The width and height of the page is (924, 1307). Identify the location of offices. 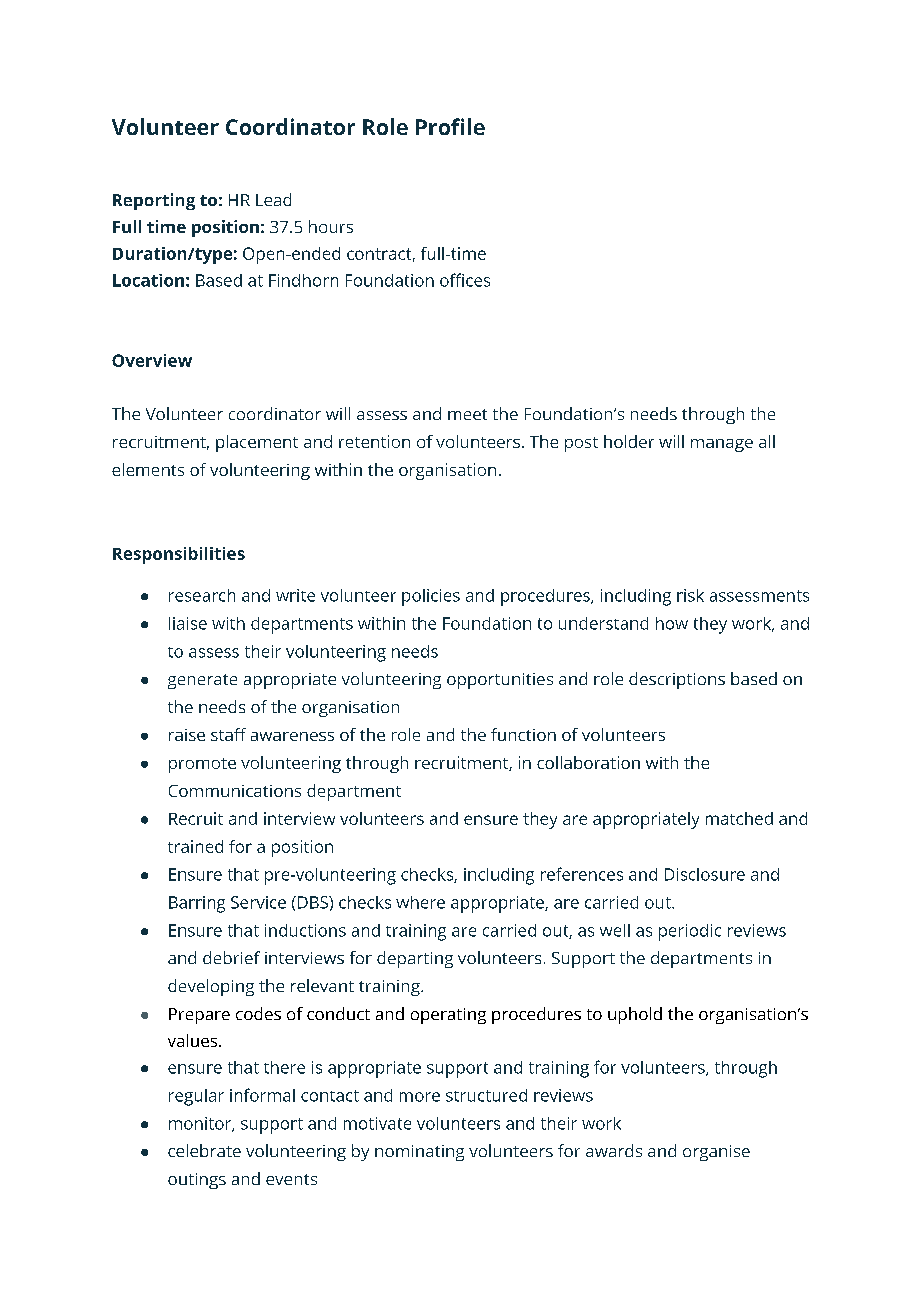
(465, 280).
